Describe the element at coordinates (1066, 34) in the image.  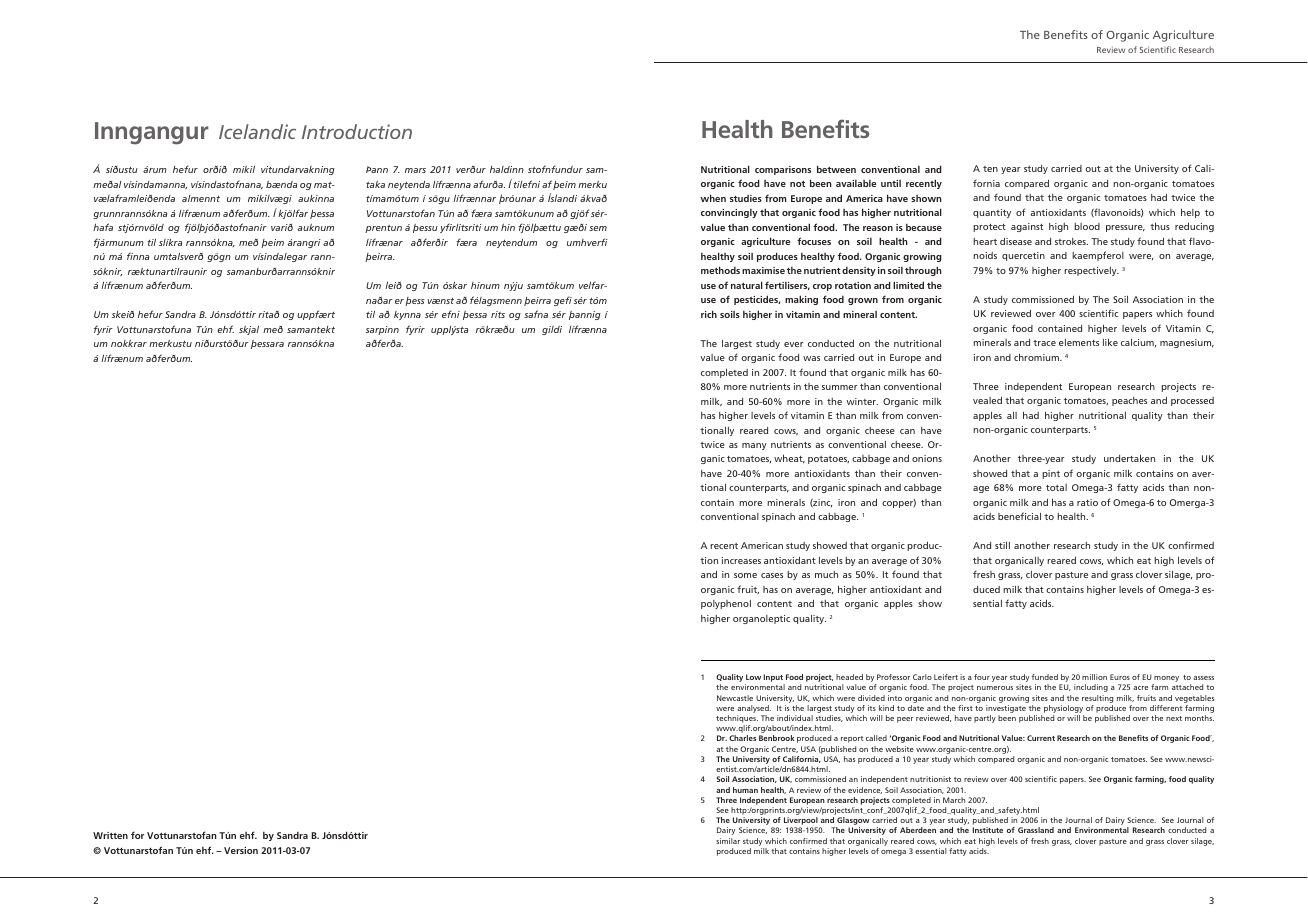
I see `Benefits` at that location.
